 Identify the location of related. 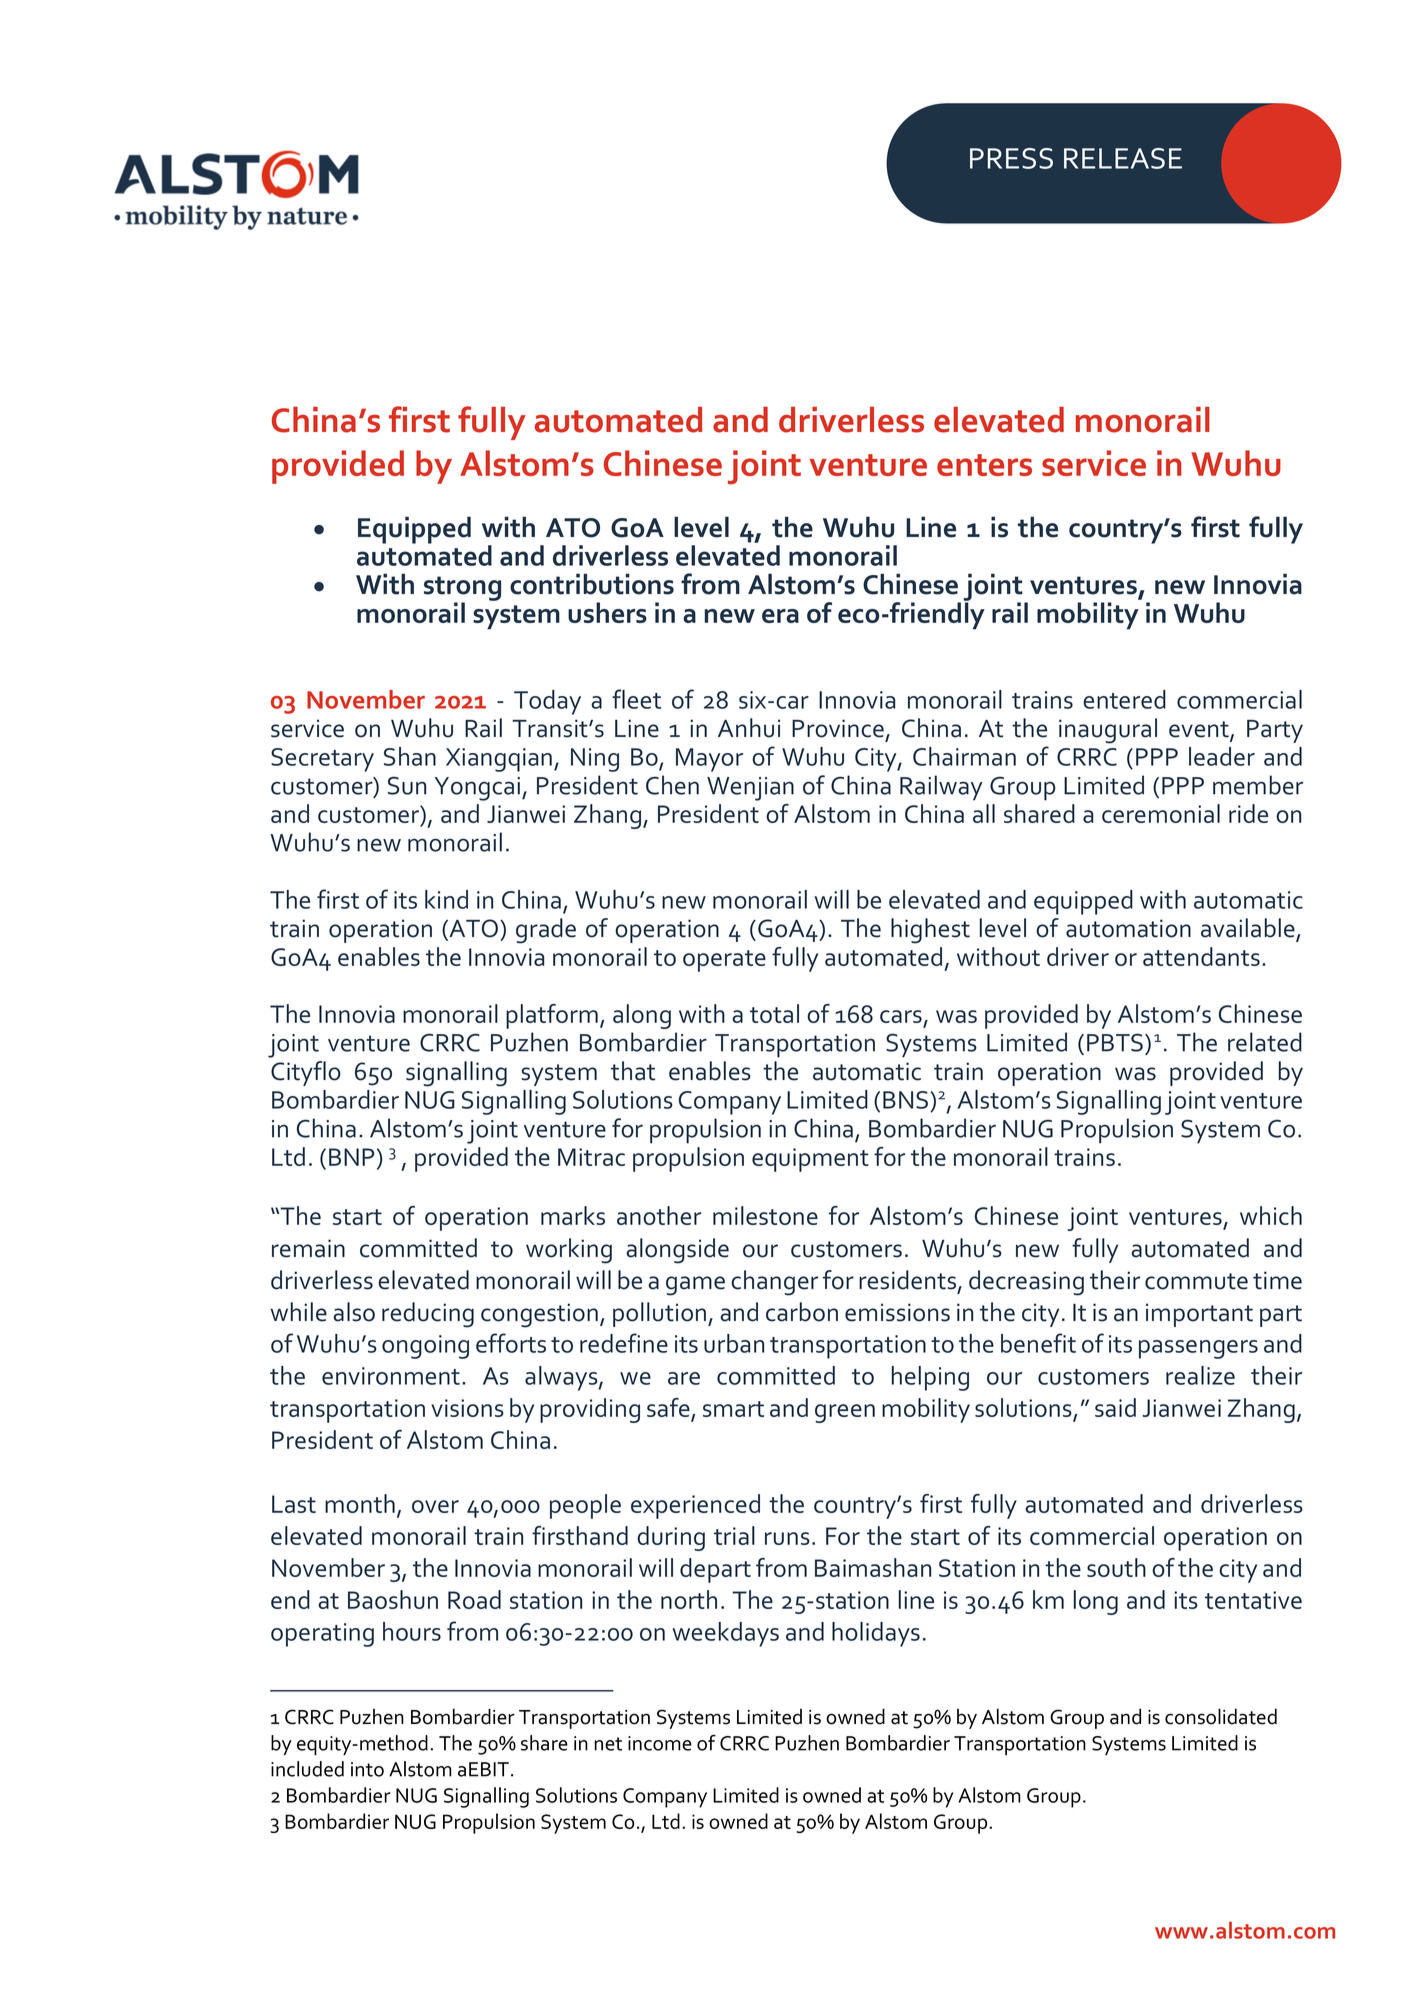
(1265, 1042).
